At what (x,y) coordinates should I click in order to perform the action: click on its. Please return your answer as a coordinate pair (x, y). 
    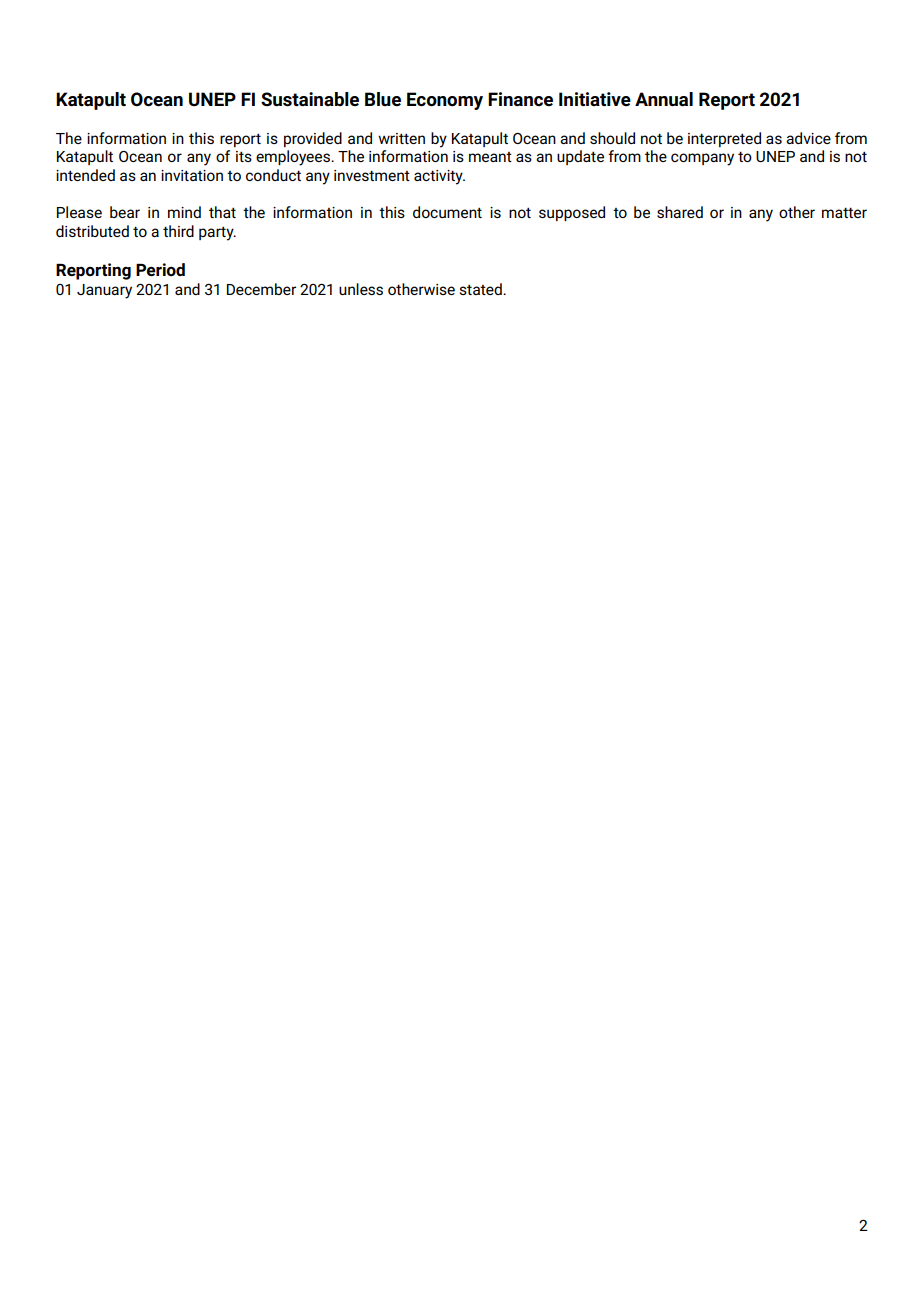
    Looking at the image, I should click on (244, 156).
